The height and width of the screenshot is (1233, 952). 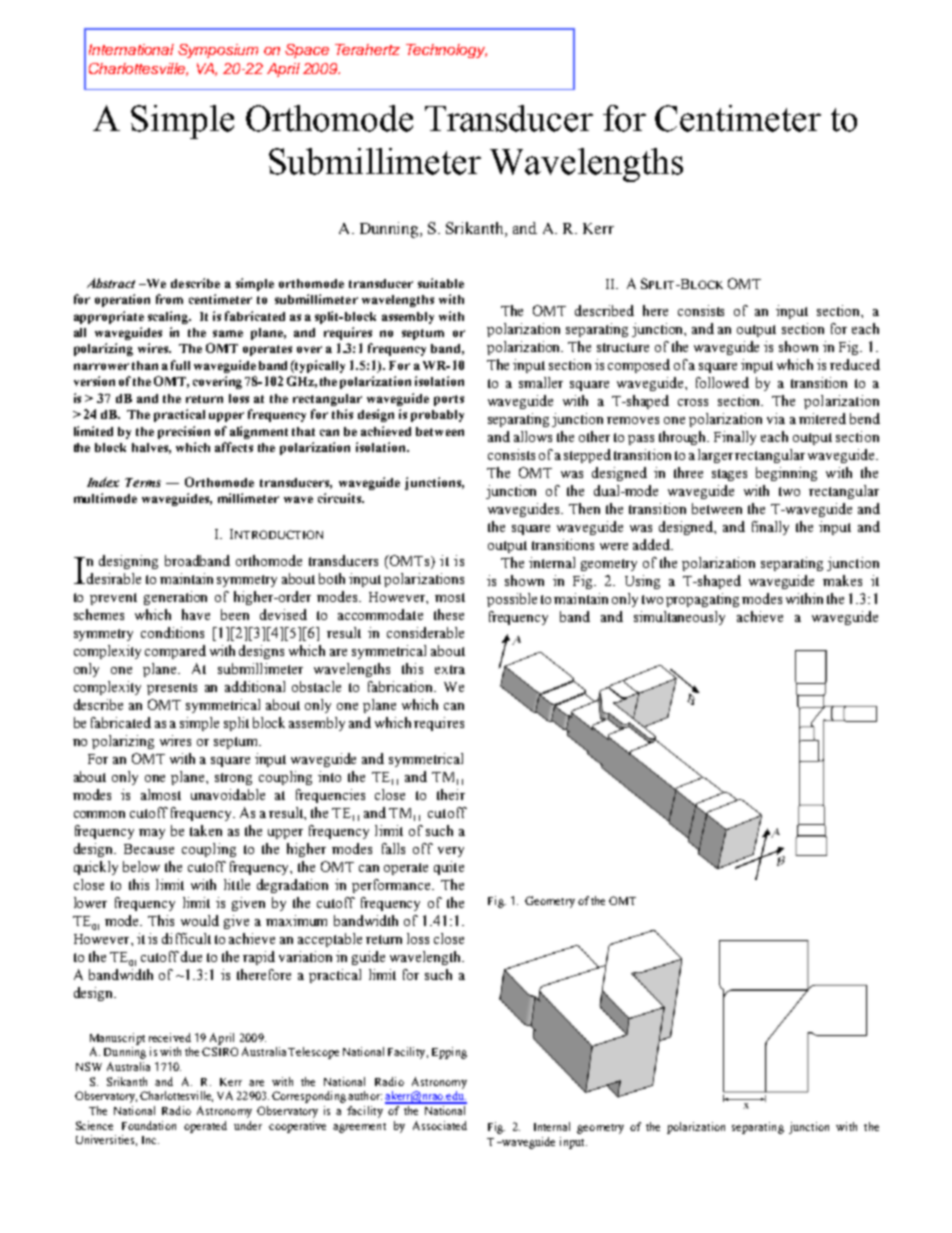 I want to click on simultaneously, so click(x=679, y=618).
